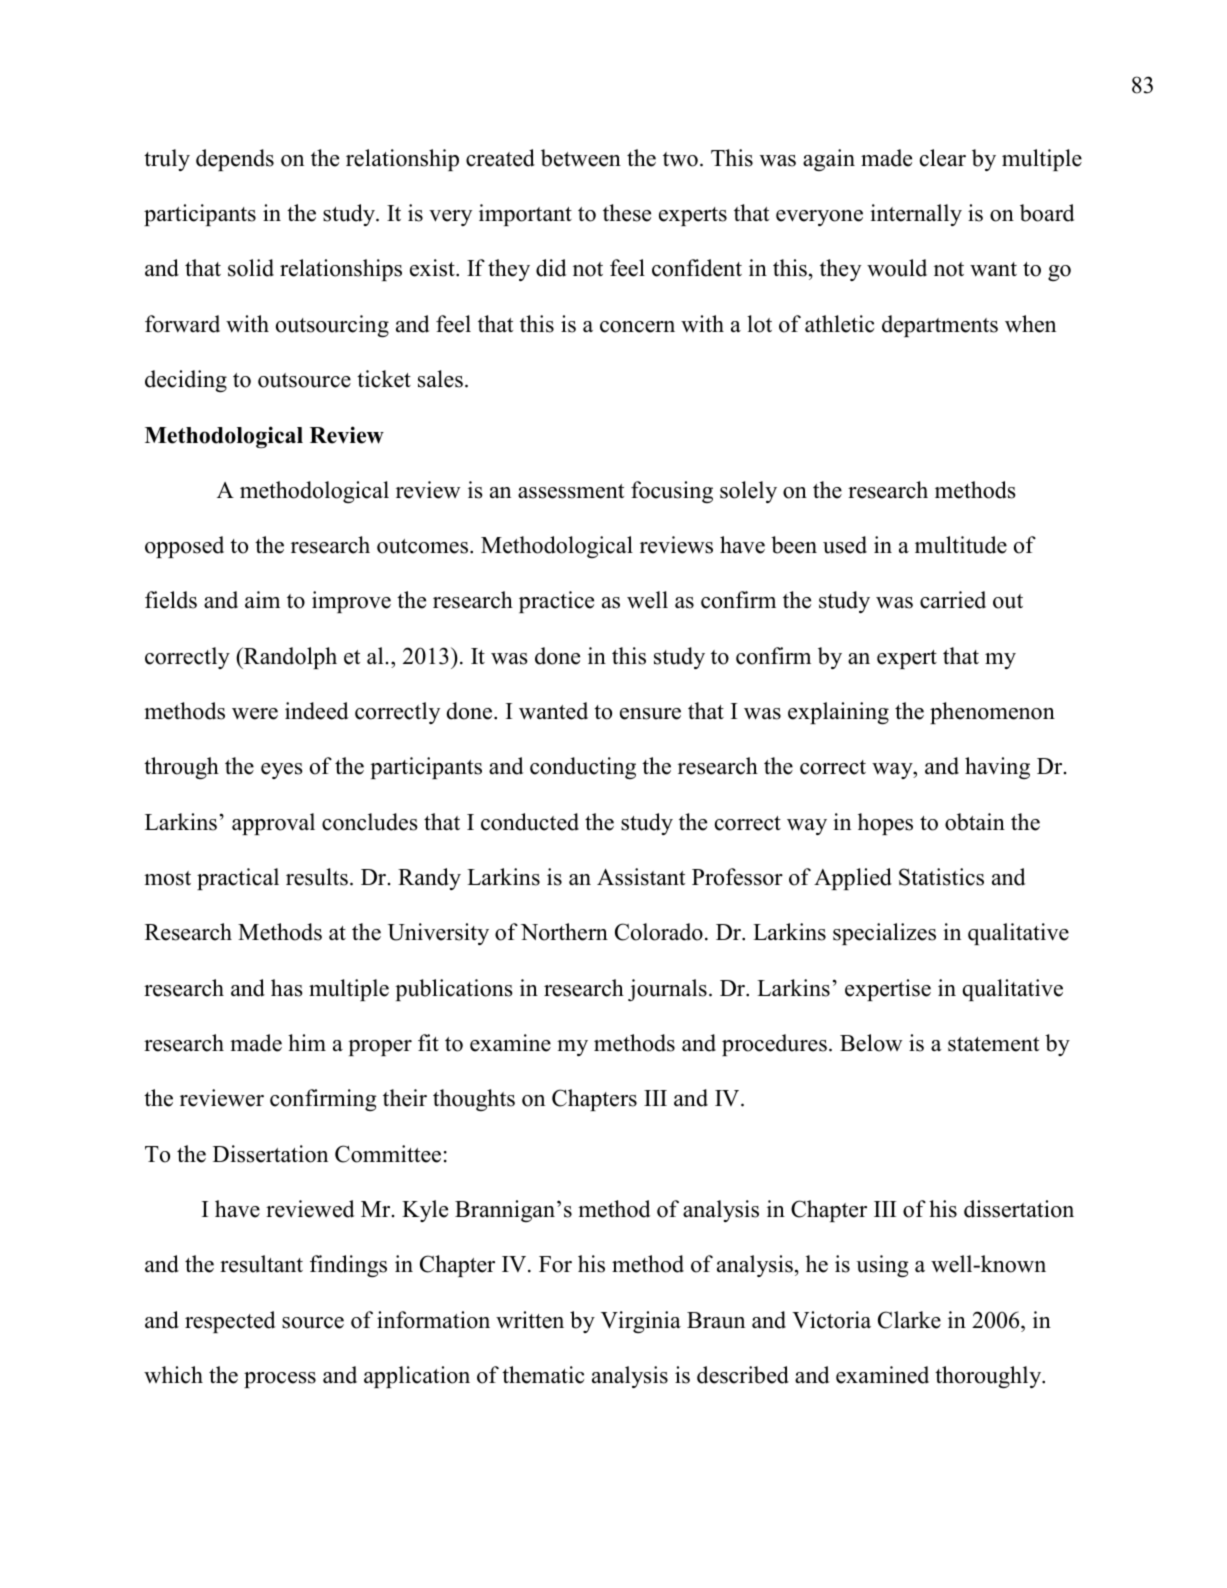 This screenshot has height=1588, width=1227. Describe the element at coordinates (667, 990) in the screenshot. I see `journals` at that location.
